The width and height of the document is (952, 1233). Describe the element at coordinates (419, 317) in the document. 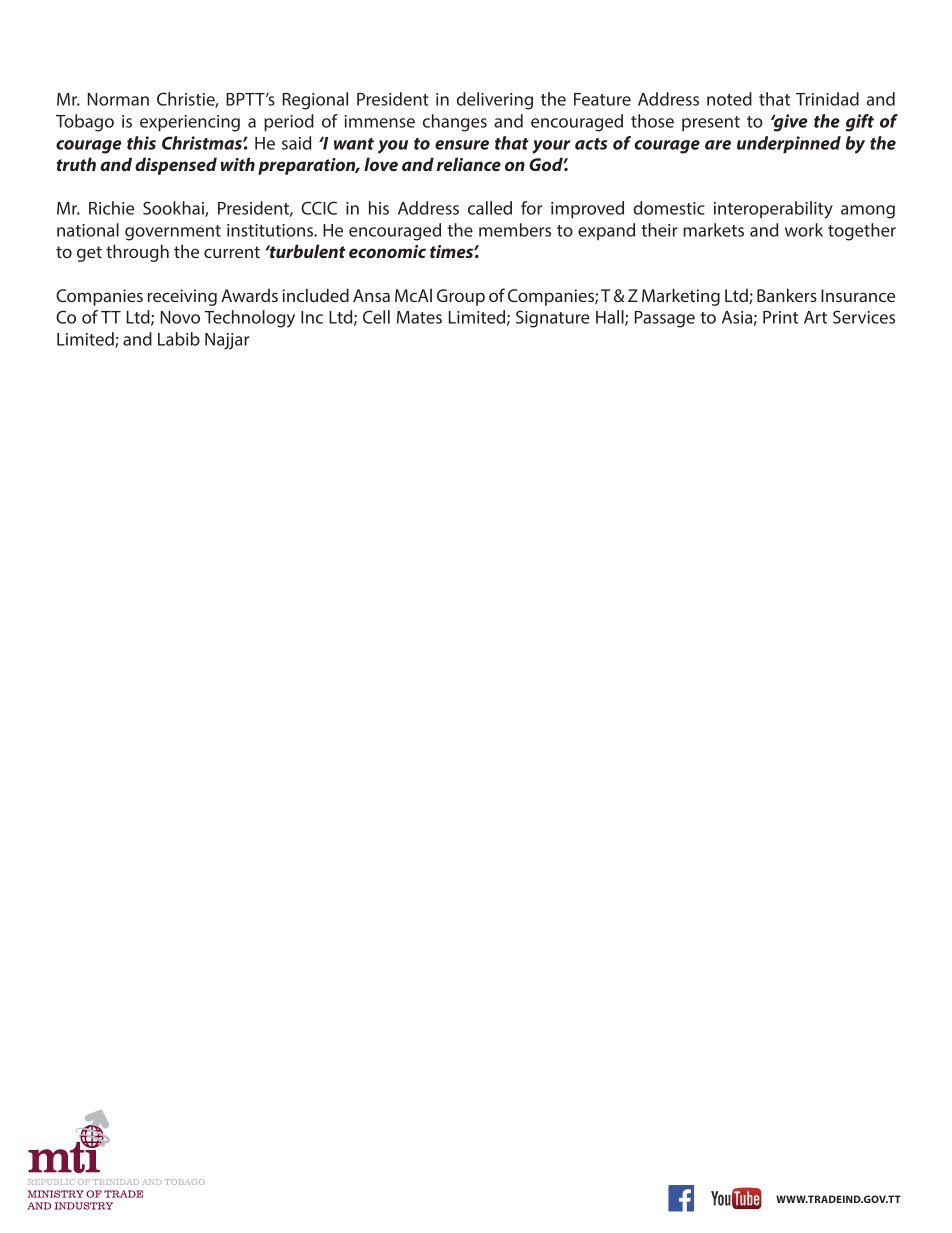

I see `Mates` at that location.
